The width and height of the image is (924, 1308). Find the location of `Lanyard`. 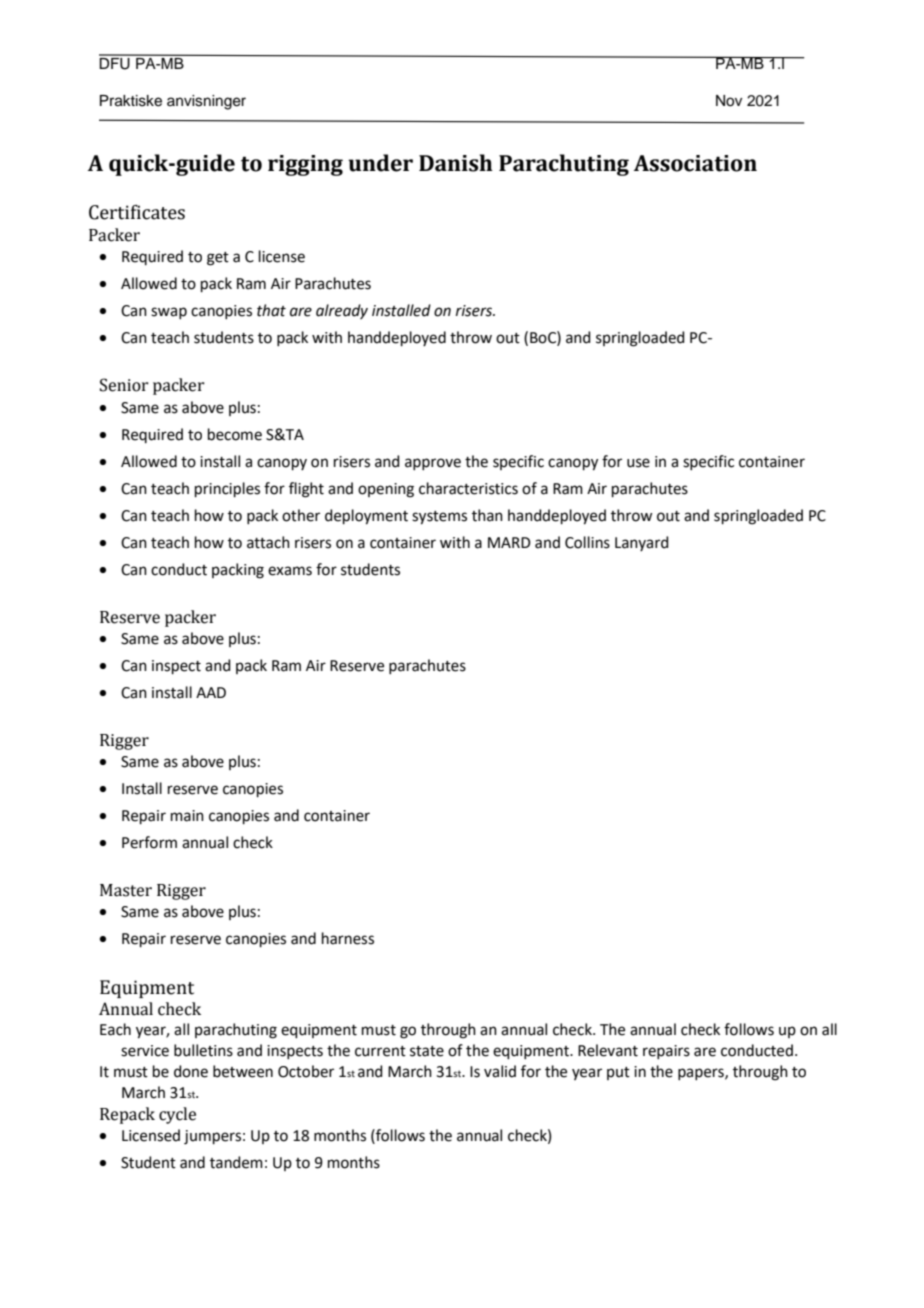

Lanyard is located at coordinates (642, 543).
